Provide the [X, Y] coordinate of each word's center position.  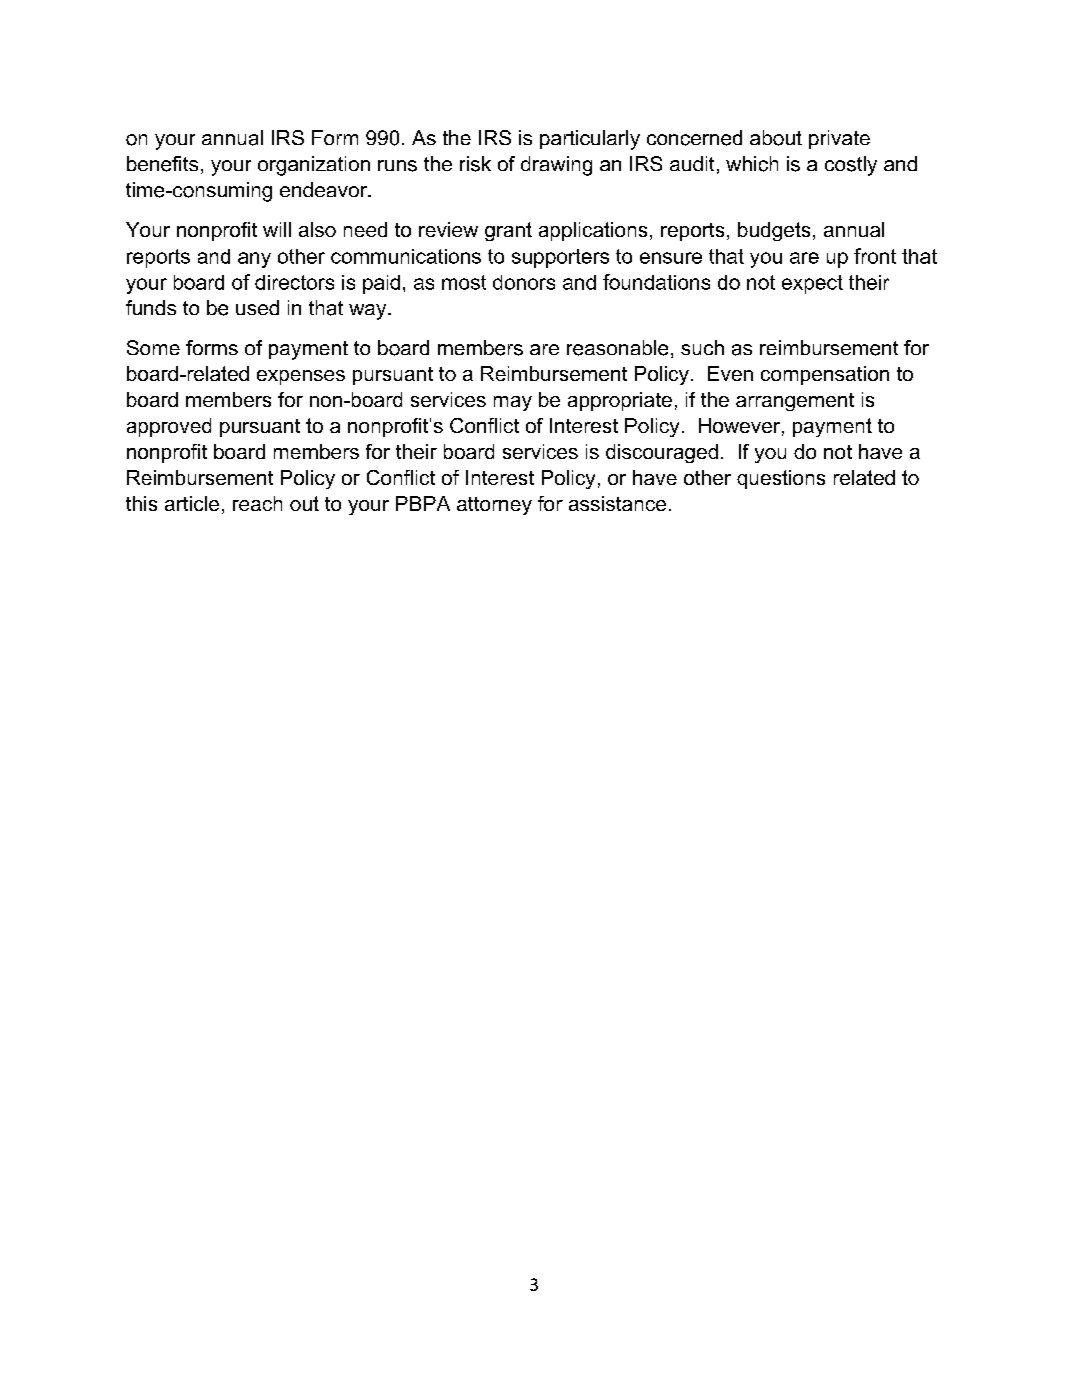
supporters [560, 258]
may [513, 403]
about [776, 138]
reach [257, 503]
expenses [301, 377]
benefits [162, 164]
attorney [494, 506]
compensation [825, 375]
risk [475, 164]
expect [812, 284]
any [254, 260]
